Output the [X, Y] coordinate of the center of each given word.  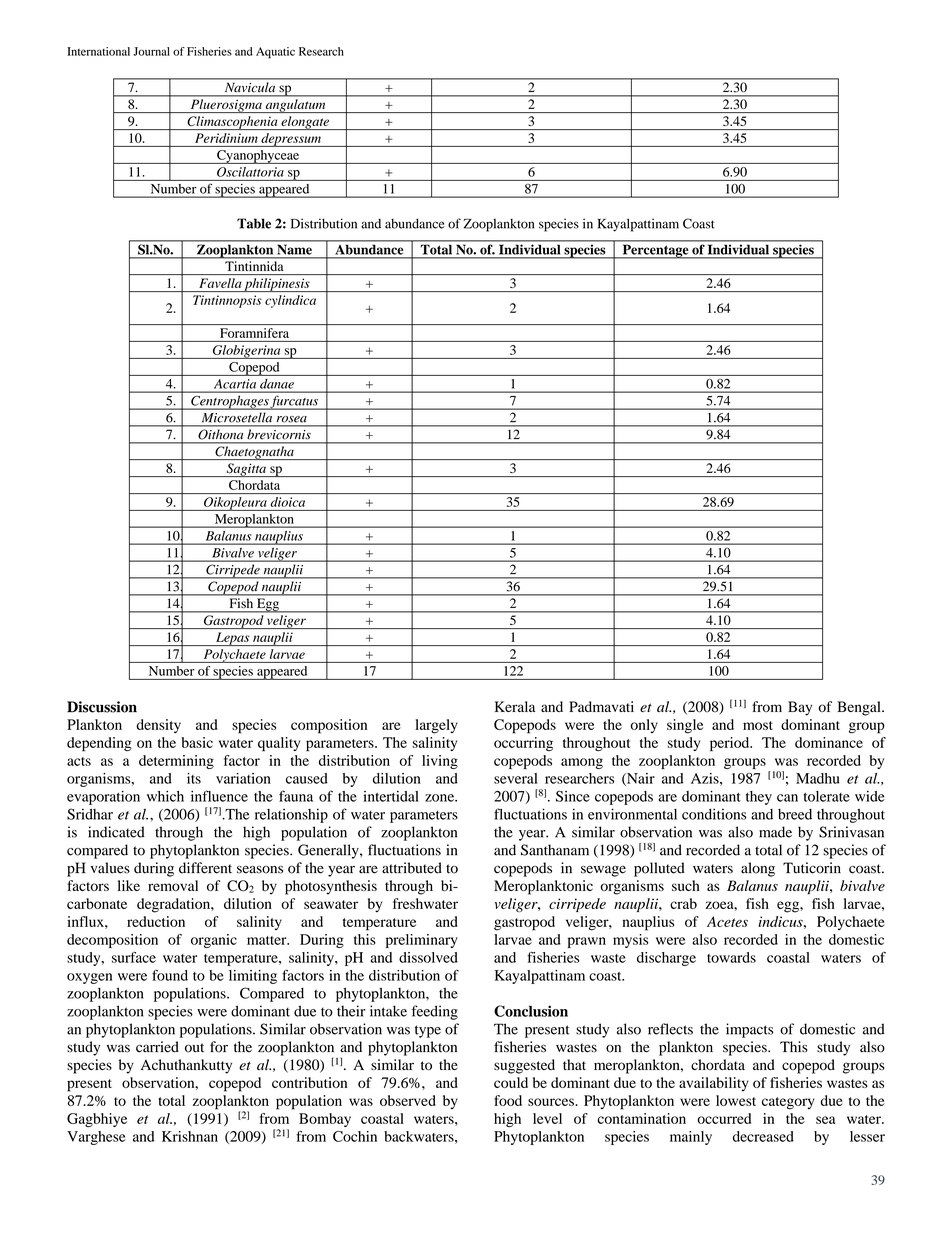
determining [176, 762]
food [508, 1100]
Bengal [860, 708]
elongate [305, 123]
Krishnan [190, 1136]
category [788, 1103]
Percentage [655, 251]
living [440, 762]
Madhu [817, 778]
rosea [292, 419]
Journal [151, 51]
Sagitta [246, 470]
